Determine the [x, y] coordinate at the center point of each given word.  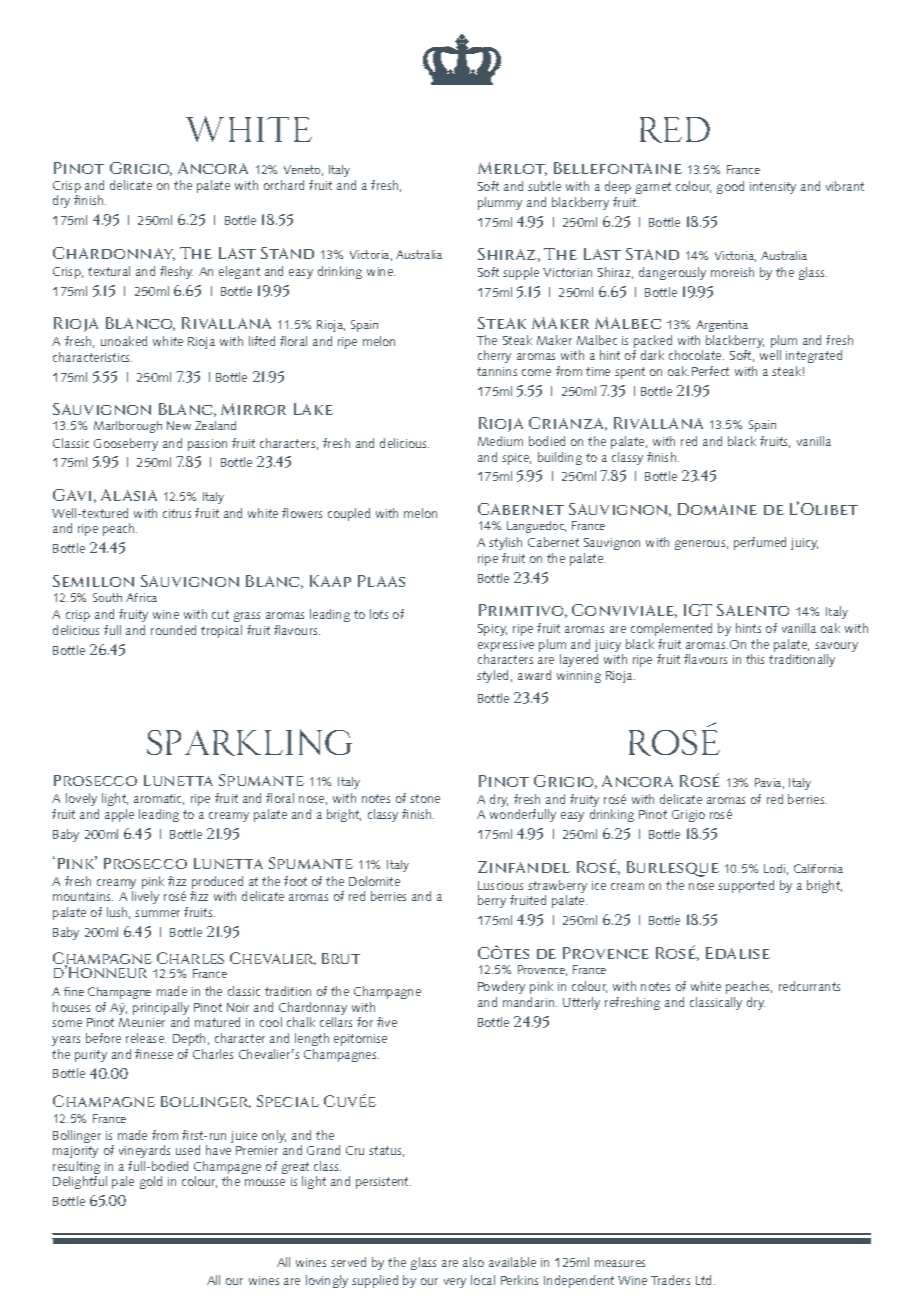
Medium [500, 441]
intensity [773, 188]
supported [746, 886]
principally [161, 1010]
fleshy [176, 272]
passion [207, 445]
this [755, 659]
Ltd [705, 1280]
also [473, 1262]
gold [151, 1182]
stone [425, 798]
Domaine [717, 509]
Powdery [501, 987]
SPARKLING [249, 742]
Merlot [512, 169]
